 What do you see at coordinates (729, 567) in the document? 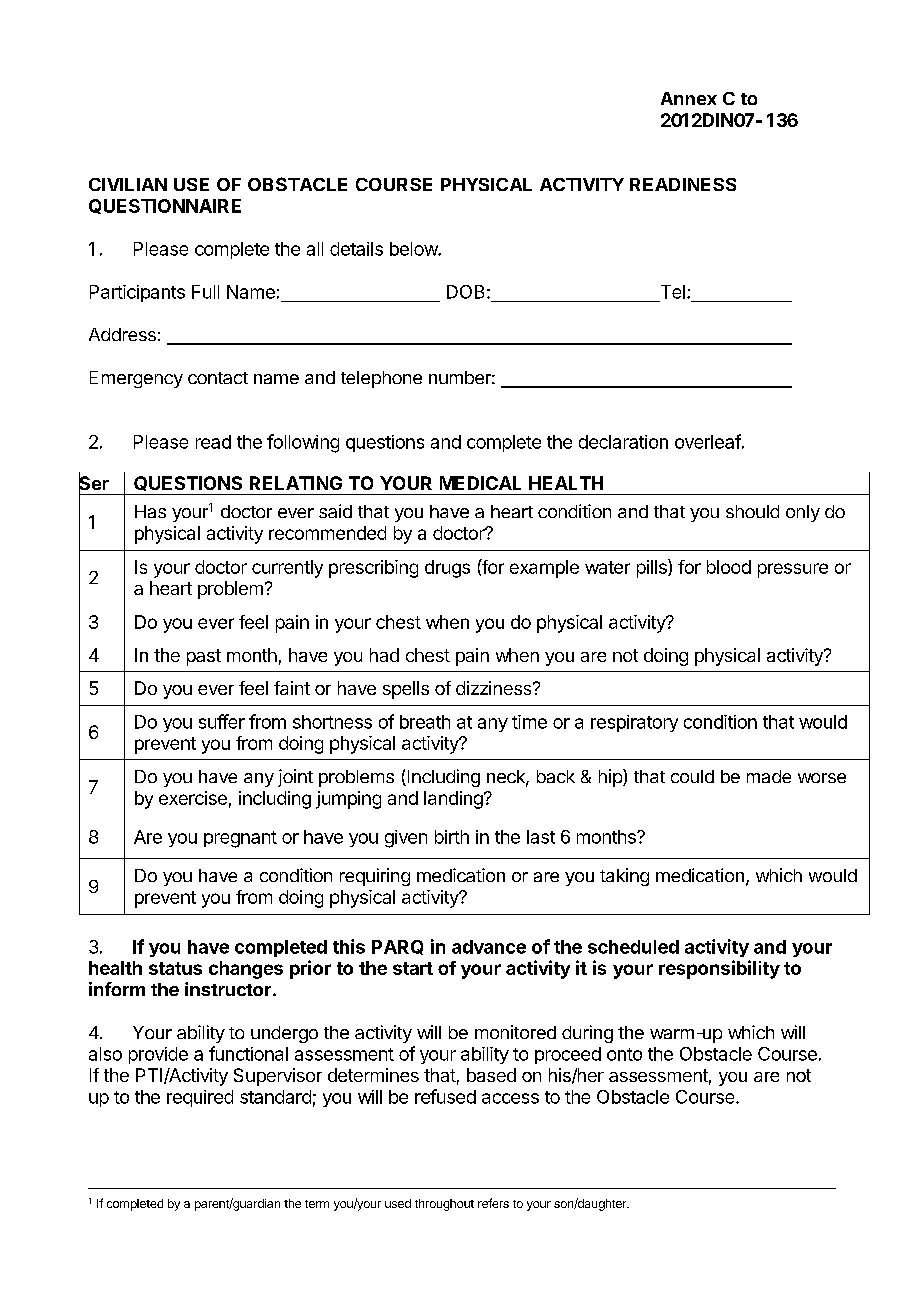
I see `blood` at bounding box center [729, 567].
